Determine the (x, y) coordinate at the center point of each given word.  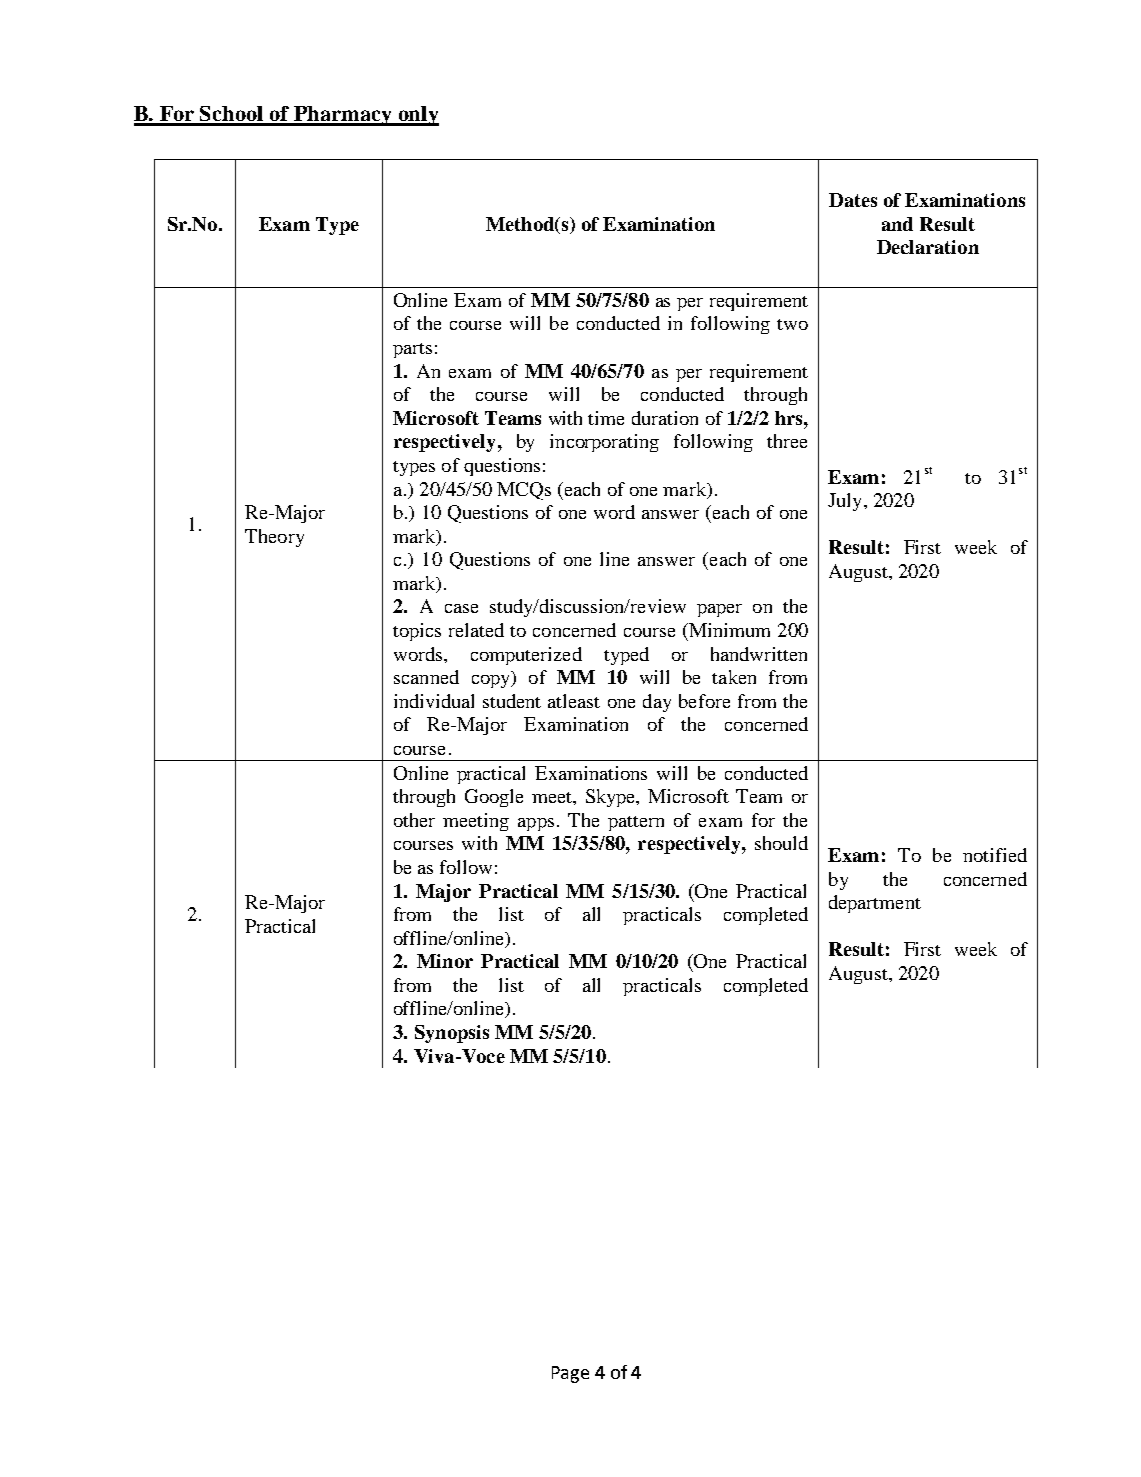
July (846, 502)
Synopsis (452, 1034)
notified (995, 855)
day (657, 703)
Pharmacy (343, 116)
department (875, 904)
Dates (853, 200)
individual (434, 701)
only (417, 116)
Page (570, 1374)
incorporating (604, 443)
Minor (445, 961)
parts (412, 350)
